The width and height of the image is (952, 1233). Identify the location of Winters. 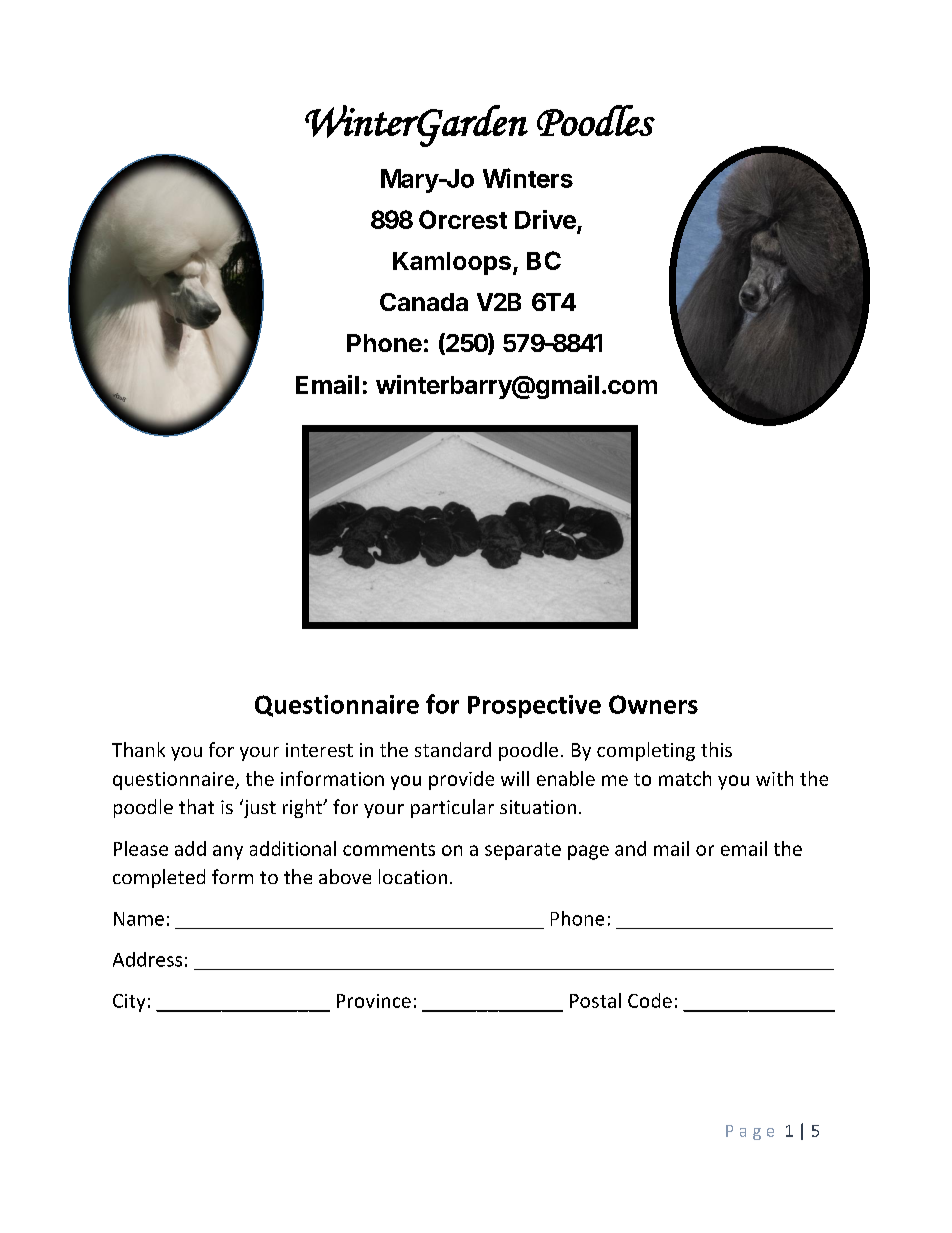
(528, 178).
